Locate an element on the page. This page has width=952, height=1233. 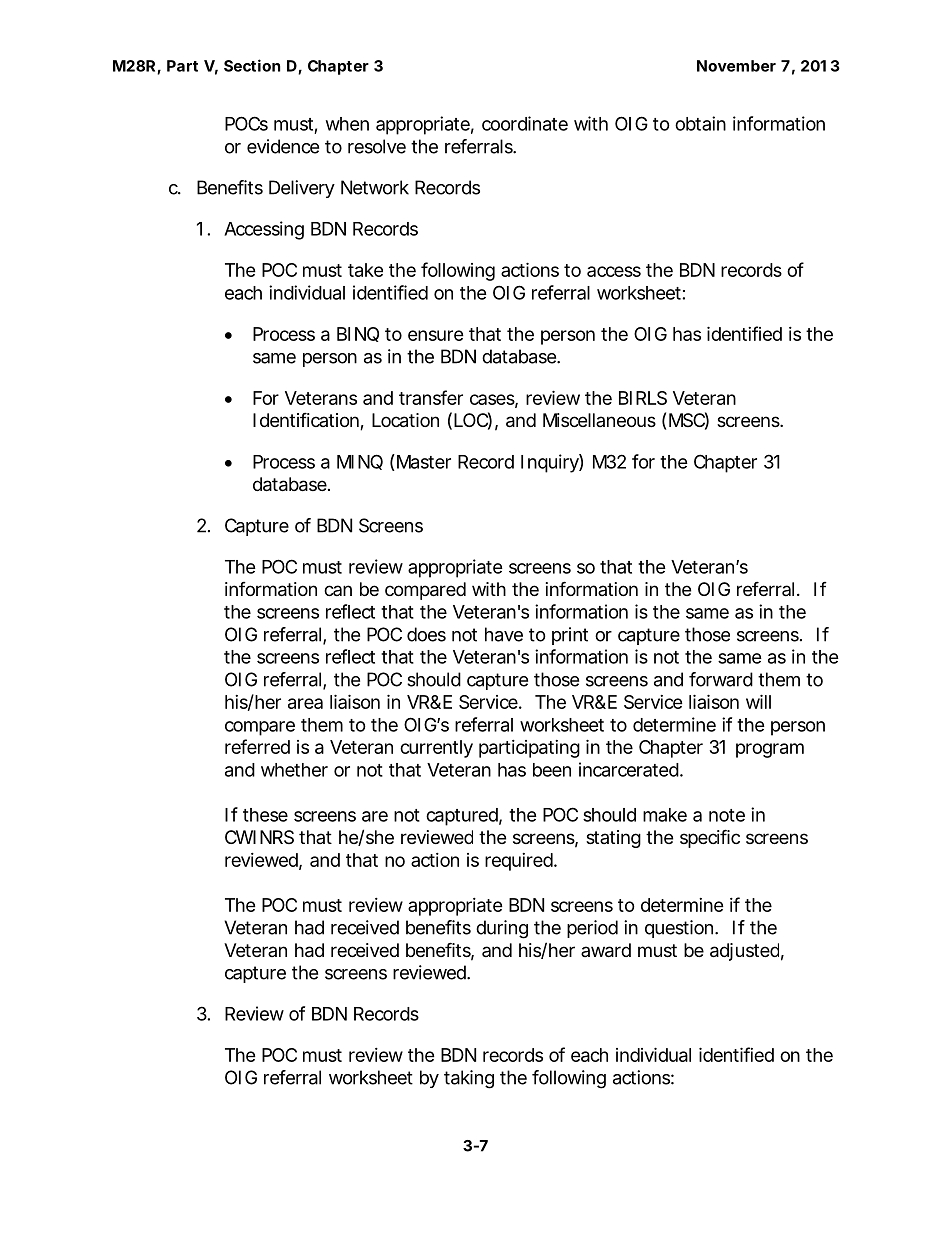
obtain is located at coordinates (700, 123).
